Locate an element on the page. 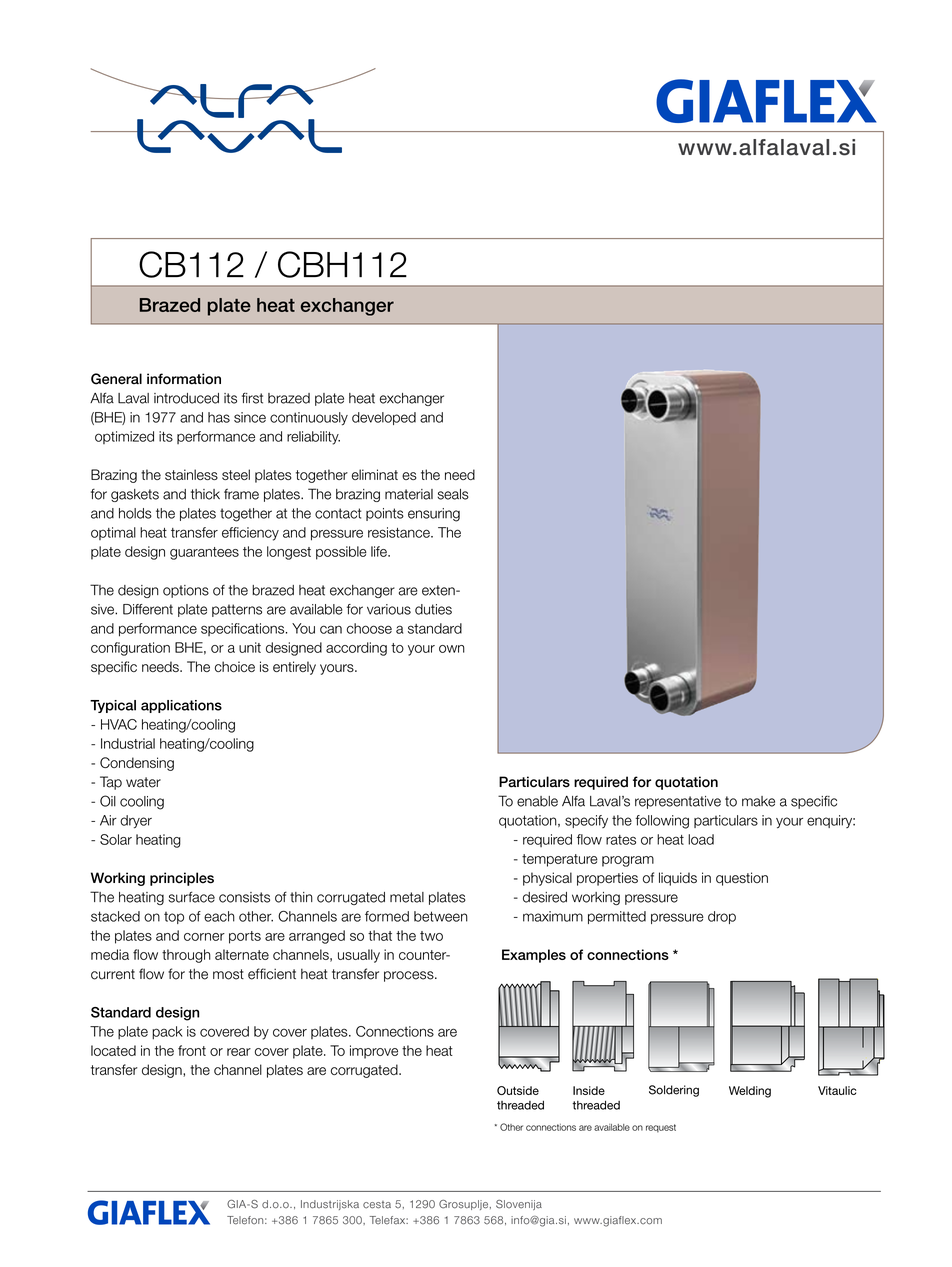  developed is located at coordinates (384, 418).
